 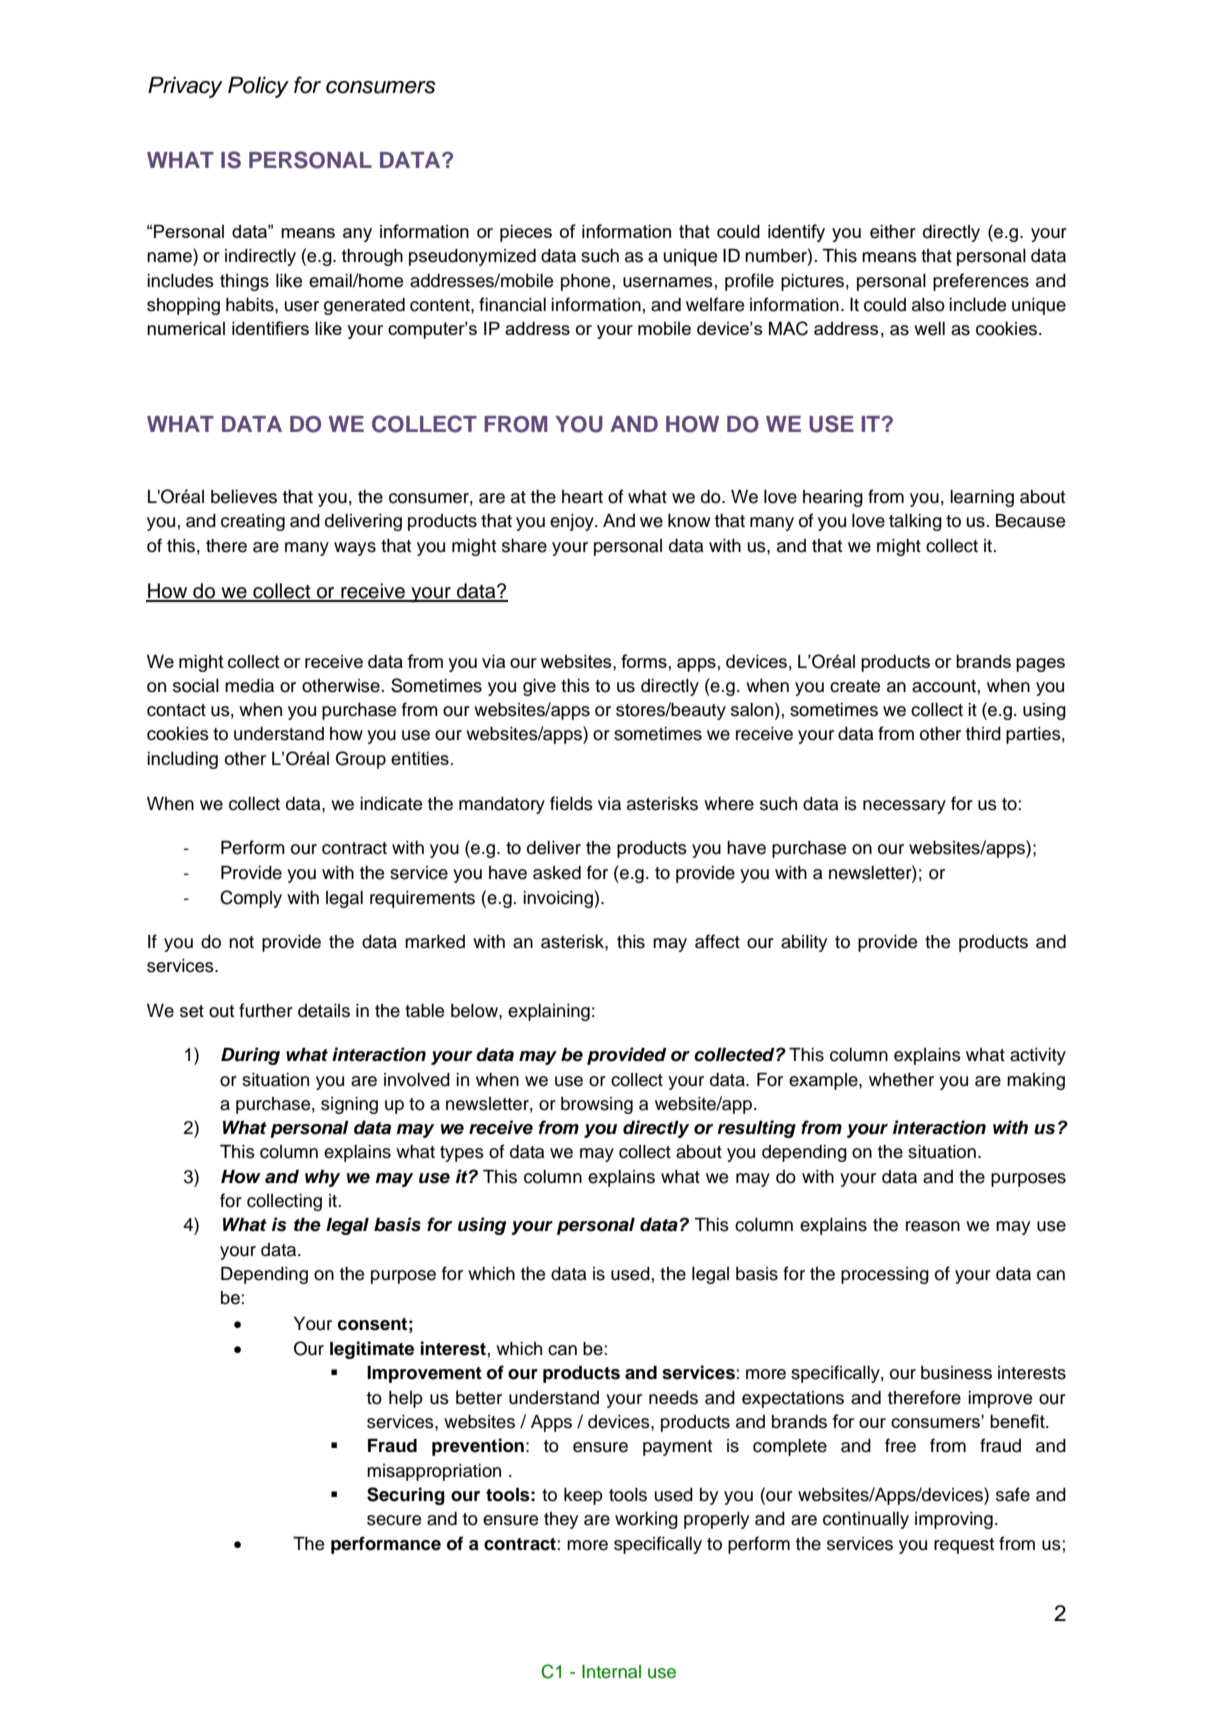 What do you see at coordinates (526, 233) in the image?
I see `pieces` at bounding box center [526, 233].
